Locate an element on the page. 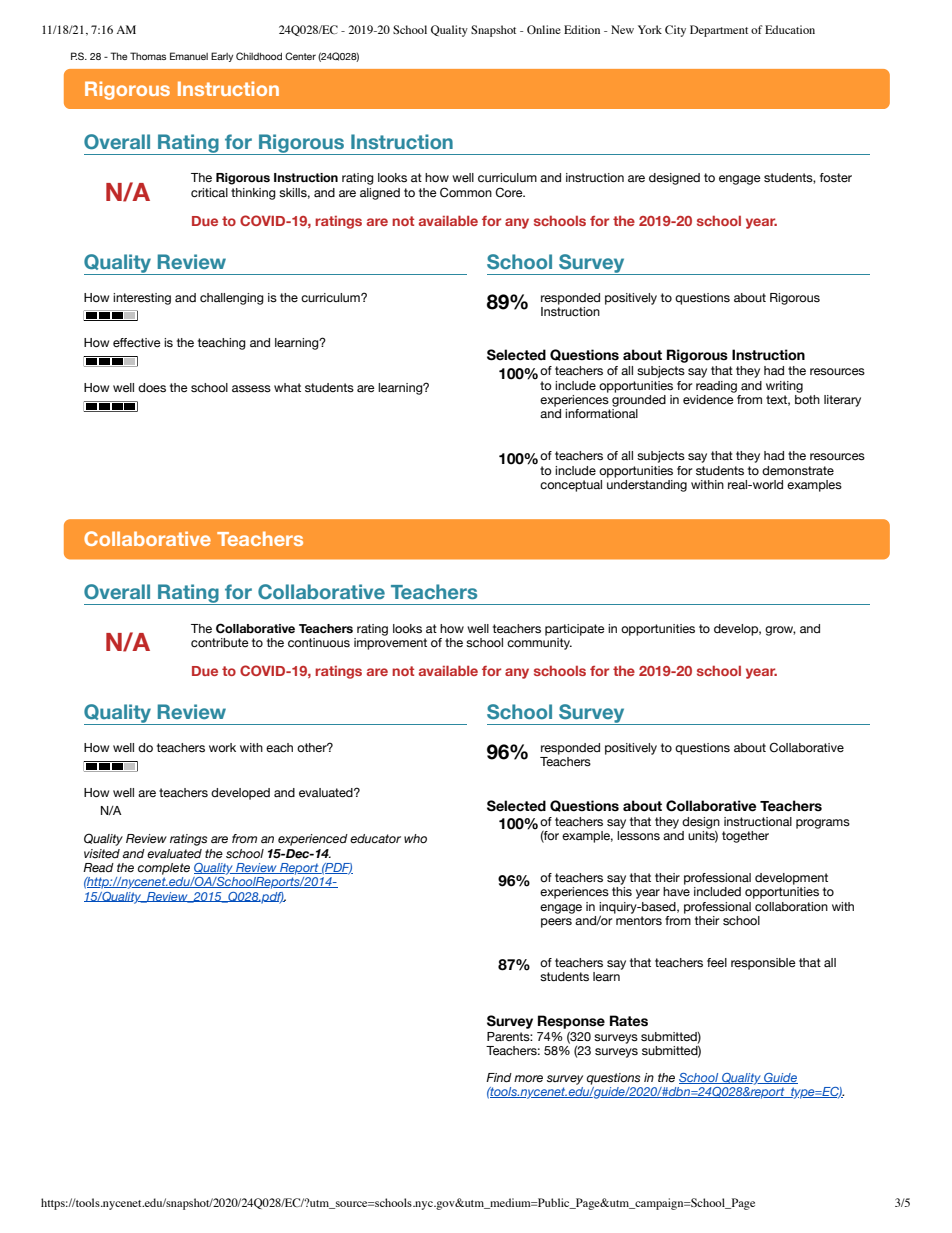  Department is located at coordinates (719, 31).
